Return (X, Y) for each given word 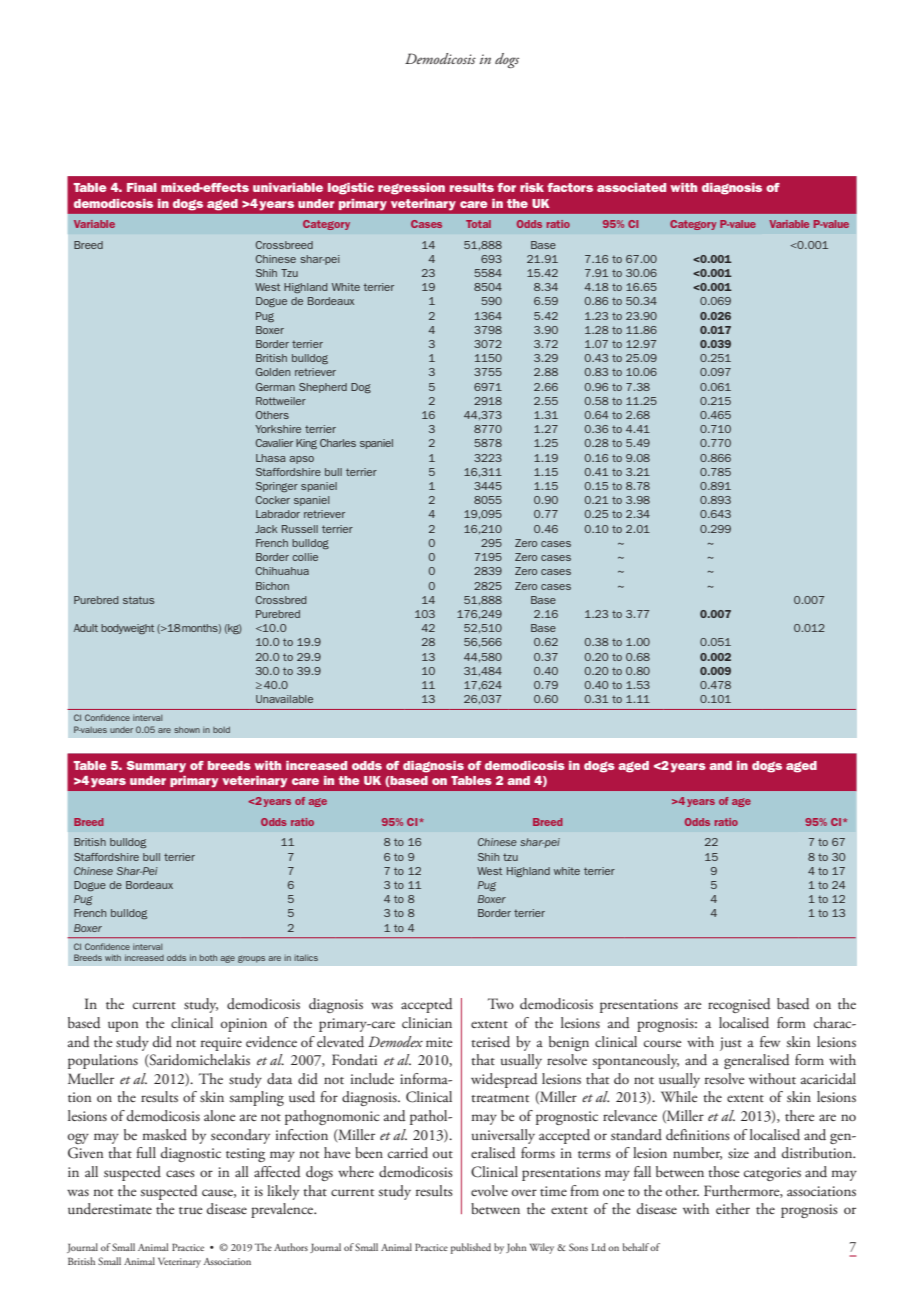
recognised (739, 1005)
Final (142, 187)
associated (631, 187)
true (191, 1210)
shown (187, 730)
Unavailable (284, 699)
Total (478, 224)
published (471, 1248)
